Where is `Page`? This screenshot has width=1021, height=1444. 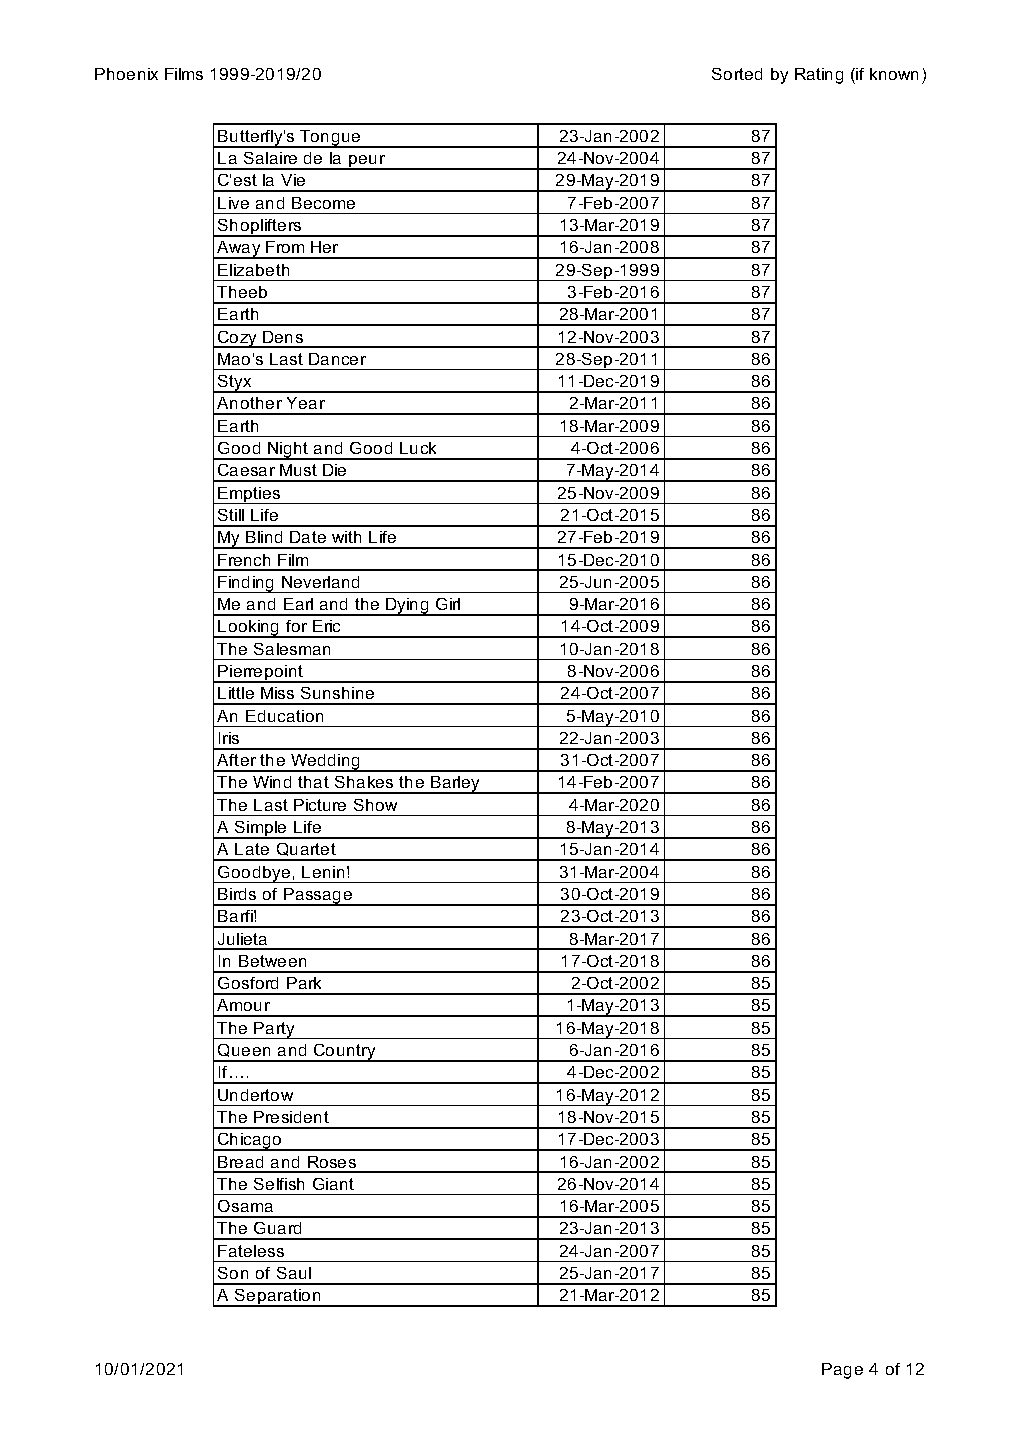 Page is located at coordinates (842, 1371).
